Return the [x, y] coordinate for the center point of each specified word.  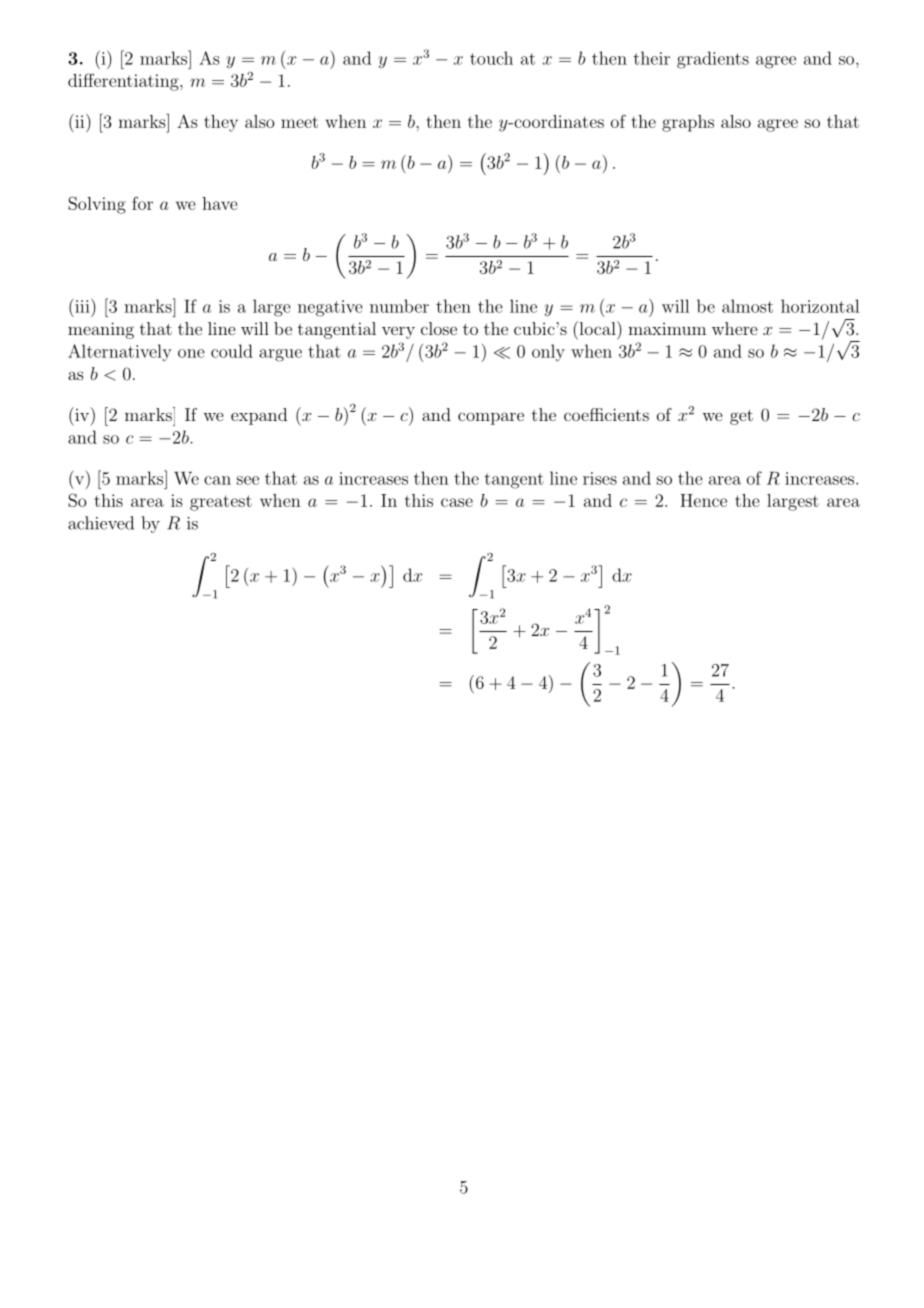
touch [491, 58]
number [399, 306]
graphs [688, 123]
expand [259, 416]
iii [82, 306]
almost [747, 306]
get [741, 417]
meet [299, 122]
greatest [221, 503]
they [221, 123]
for [142, 203]
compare [491, 418]
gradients [713, 60]
